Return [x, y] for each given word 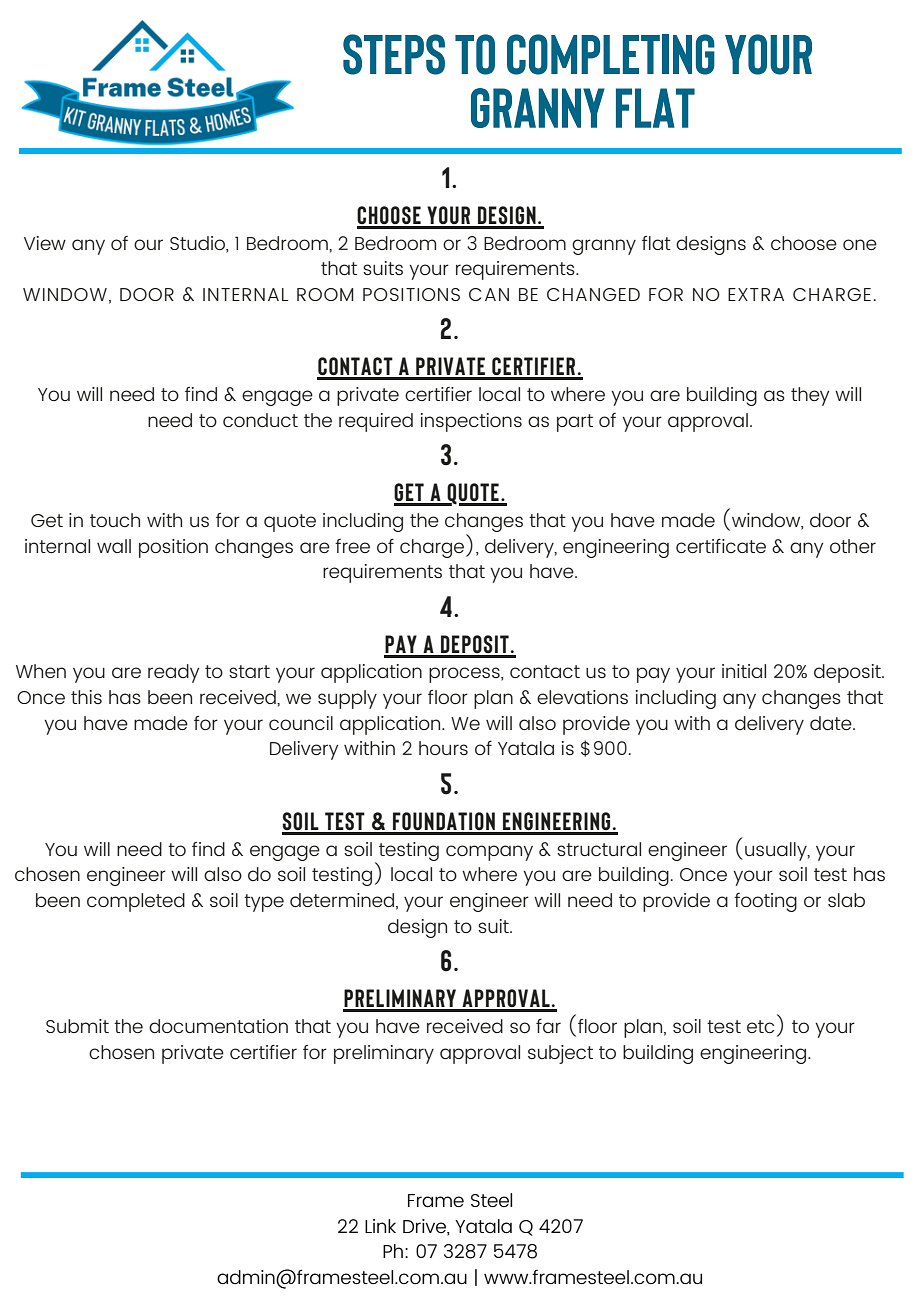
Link [380, 1226]
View [45, 243]
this [86, 697]
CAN [489, 294]
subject [560, 1054]
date [832, 723]
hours [443, 748]
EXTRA [756, 294]
